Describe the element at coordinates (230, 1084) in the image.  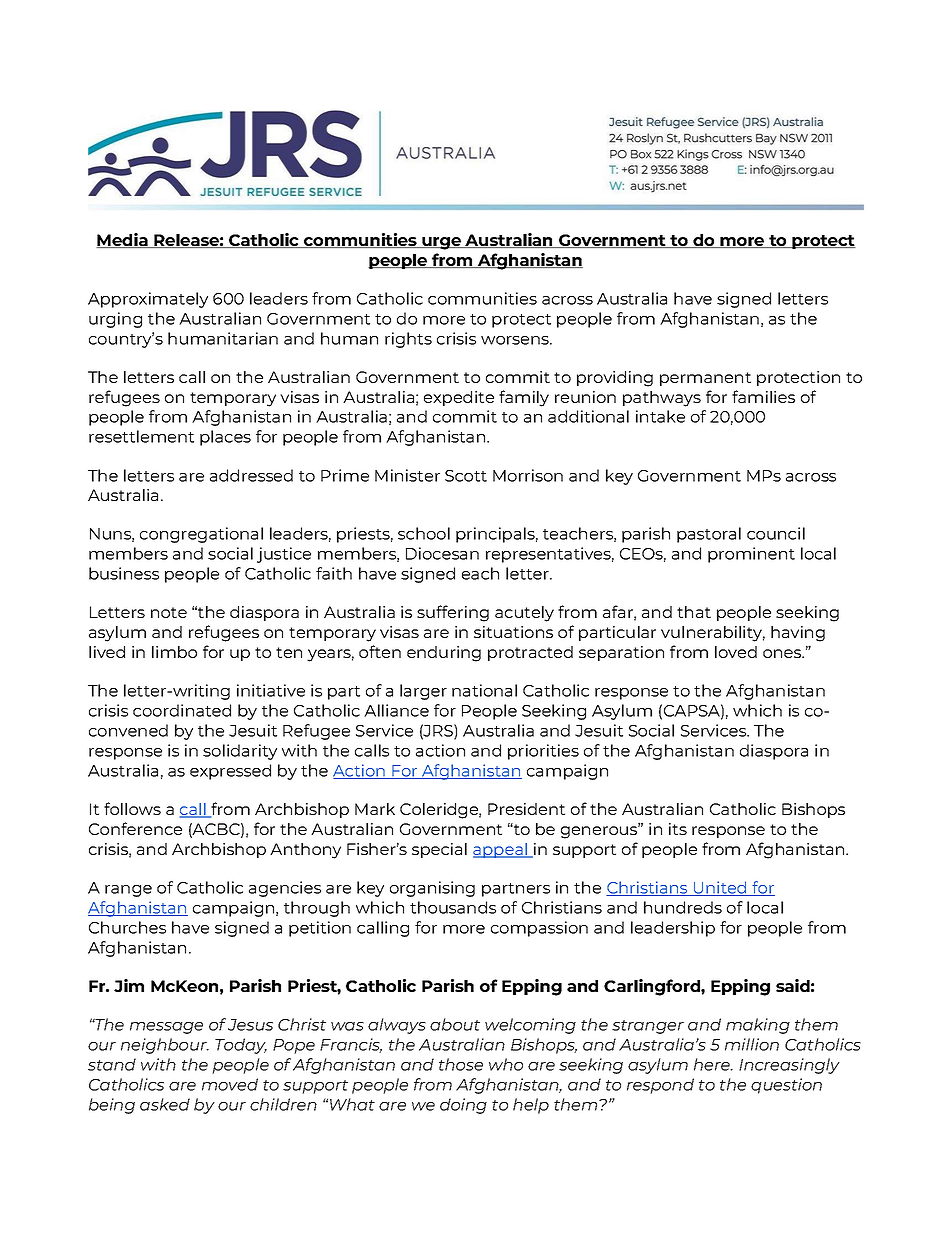
I see `moved` at that location.
